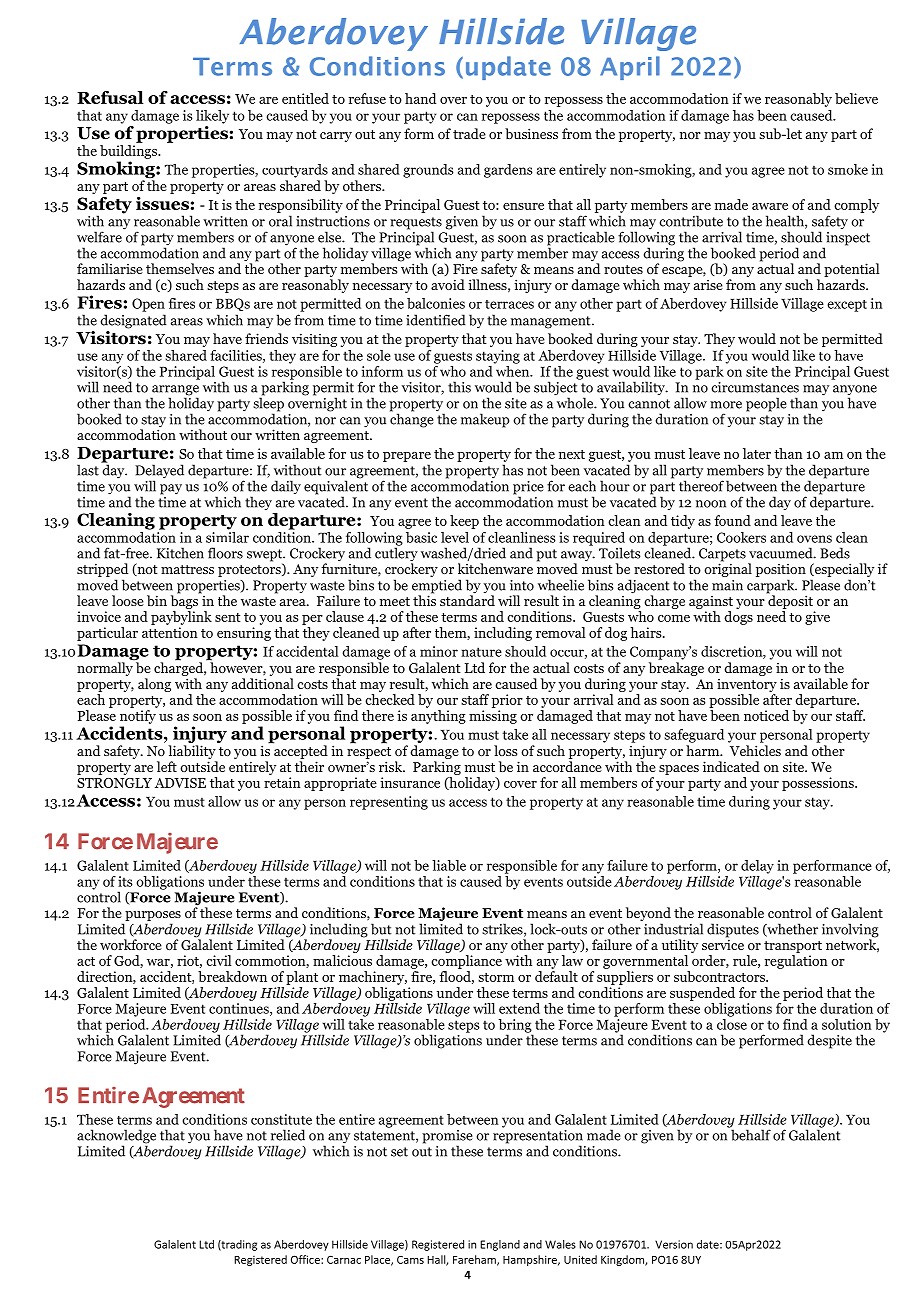 This image has height=1308, width=924. What do you see at coordinates (481, 652) in the image?
I see `nature` at bounding box center [481, 652].
